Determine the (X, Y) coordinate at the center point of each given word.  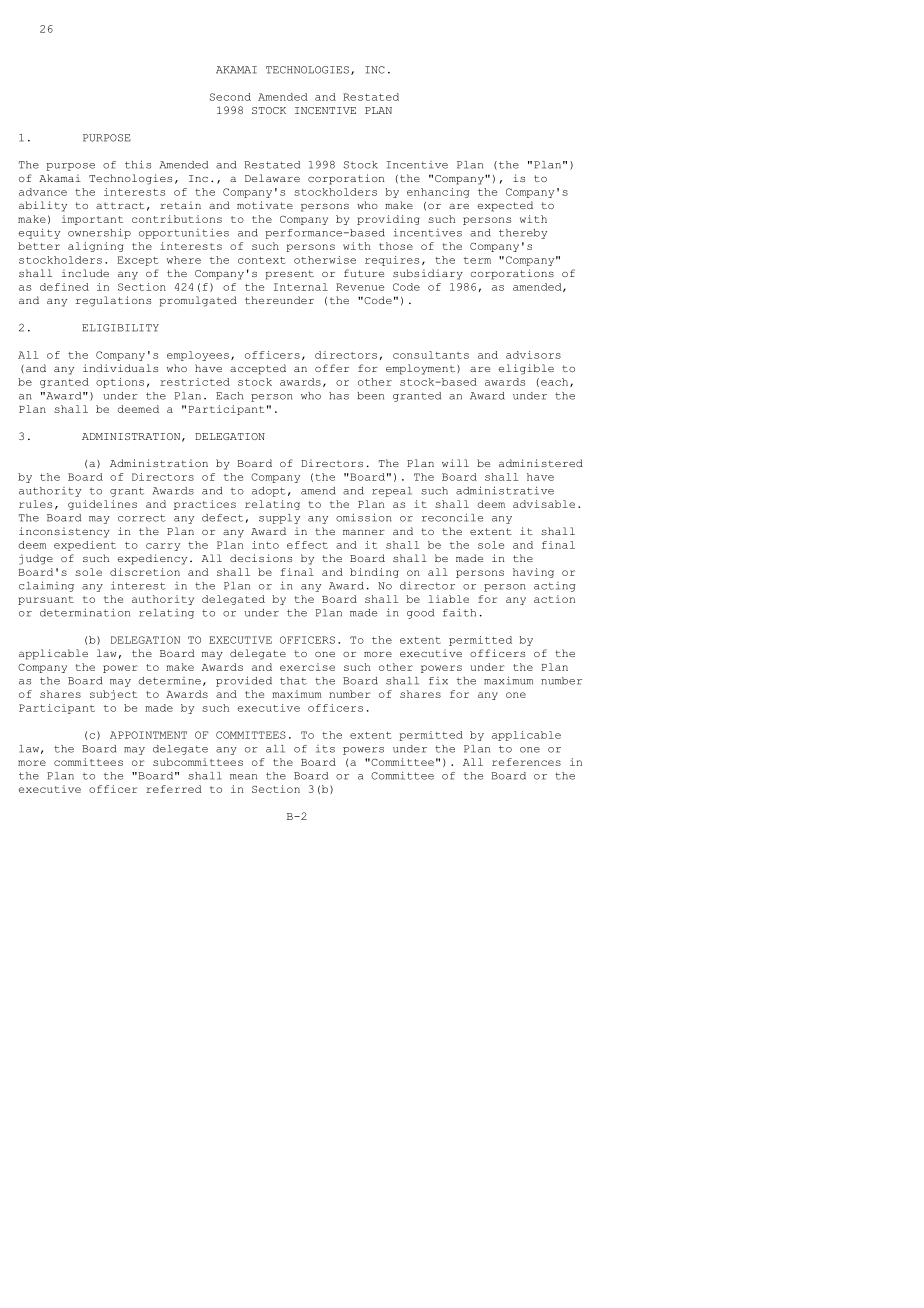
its (325, 749)
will (455, 463)
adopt (269, 492)
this (138, 164)
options (120, 383)
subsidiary (428, 274)
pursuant (46, 600)
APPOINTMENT (148, 735)
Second (230, 97)
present (290, 275)
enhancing (438, 193)
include (85, 273)
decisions (261, 558)
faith (459, 612)
